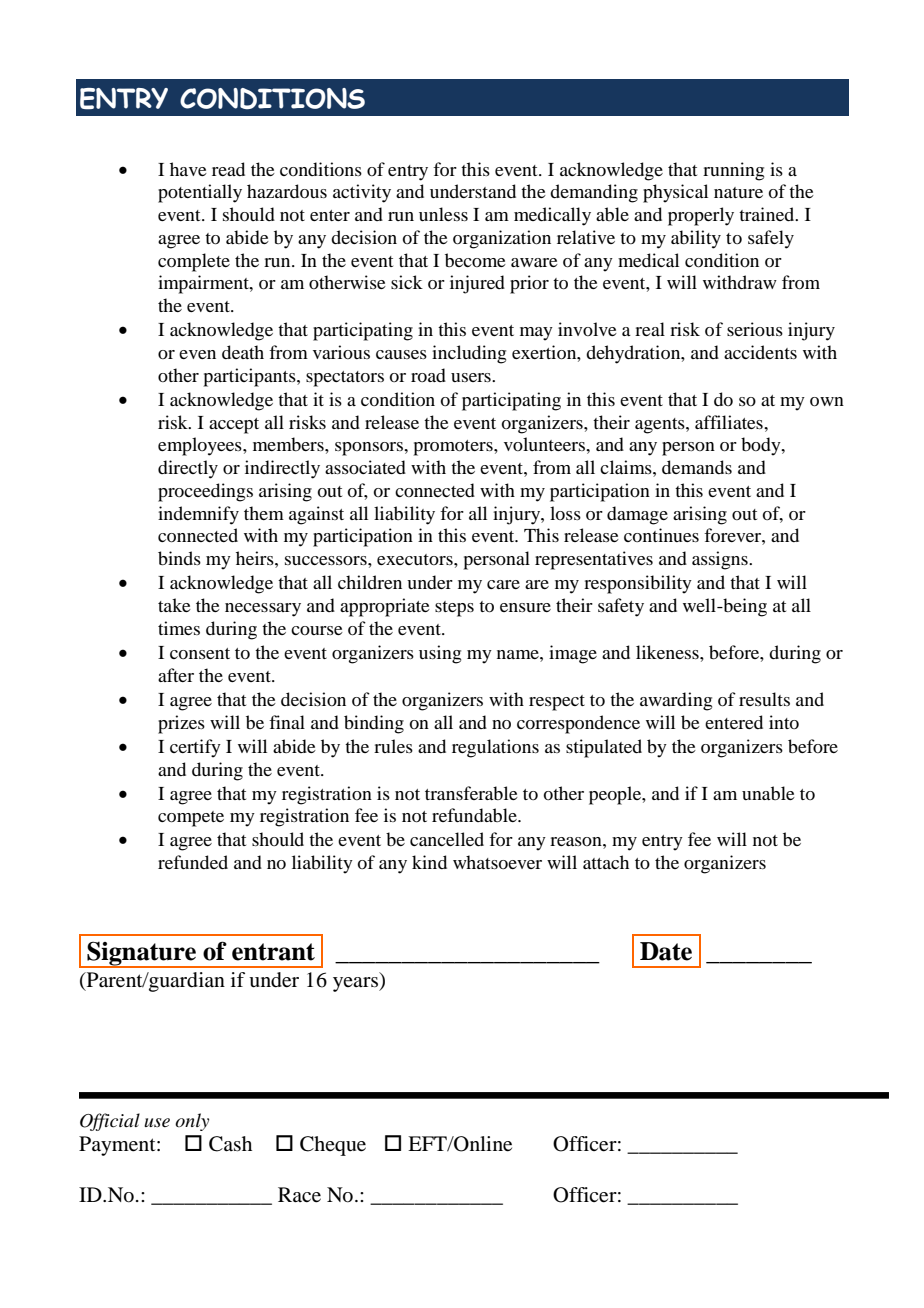 The width and height of the page is (924, 1308). Describe the element at coordinates (764, 699) in the page. I see `results` at that location.
